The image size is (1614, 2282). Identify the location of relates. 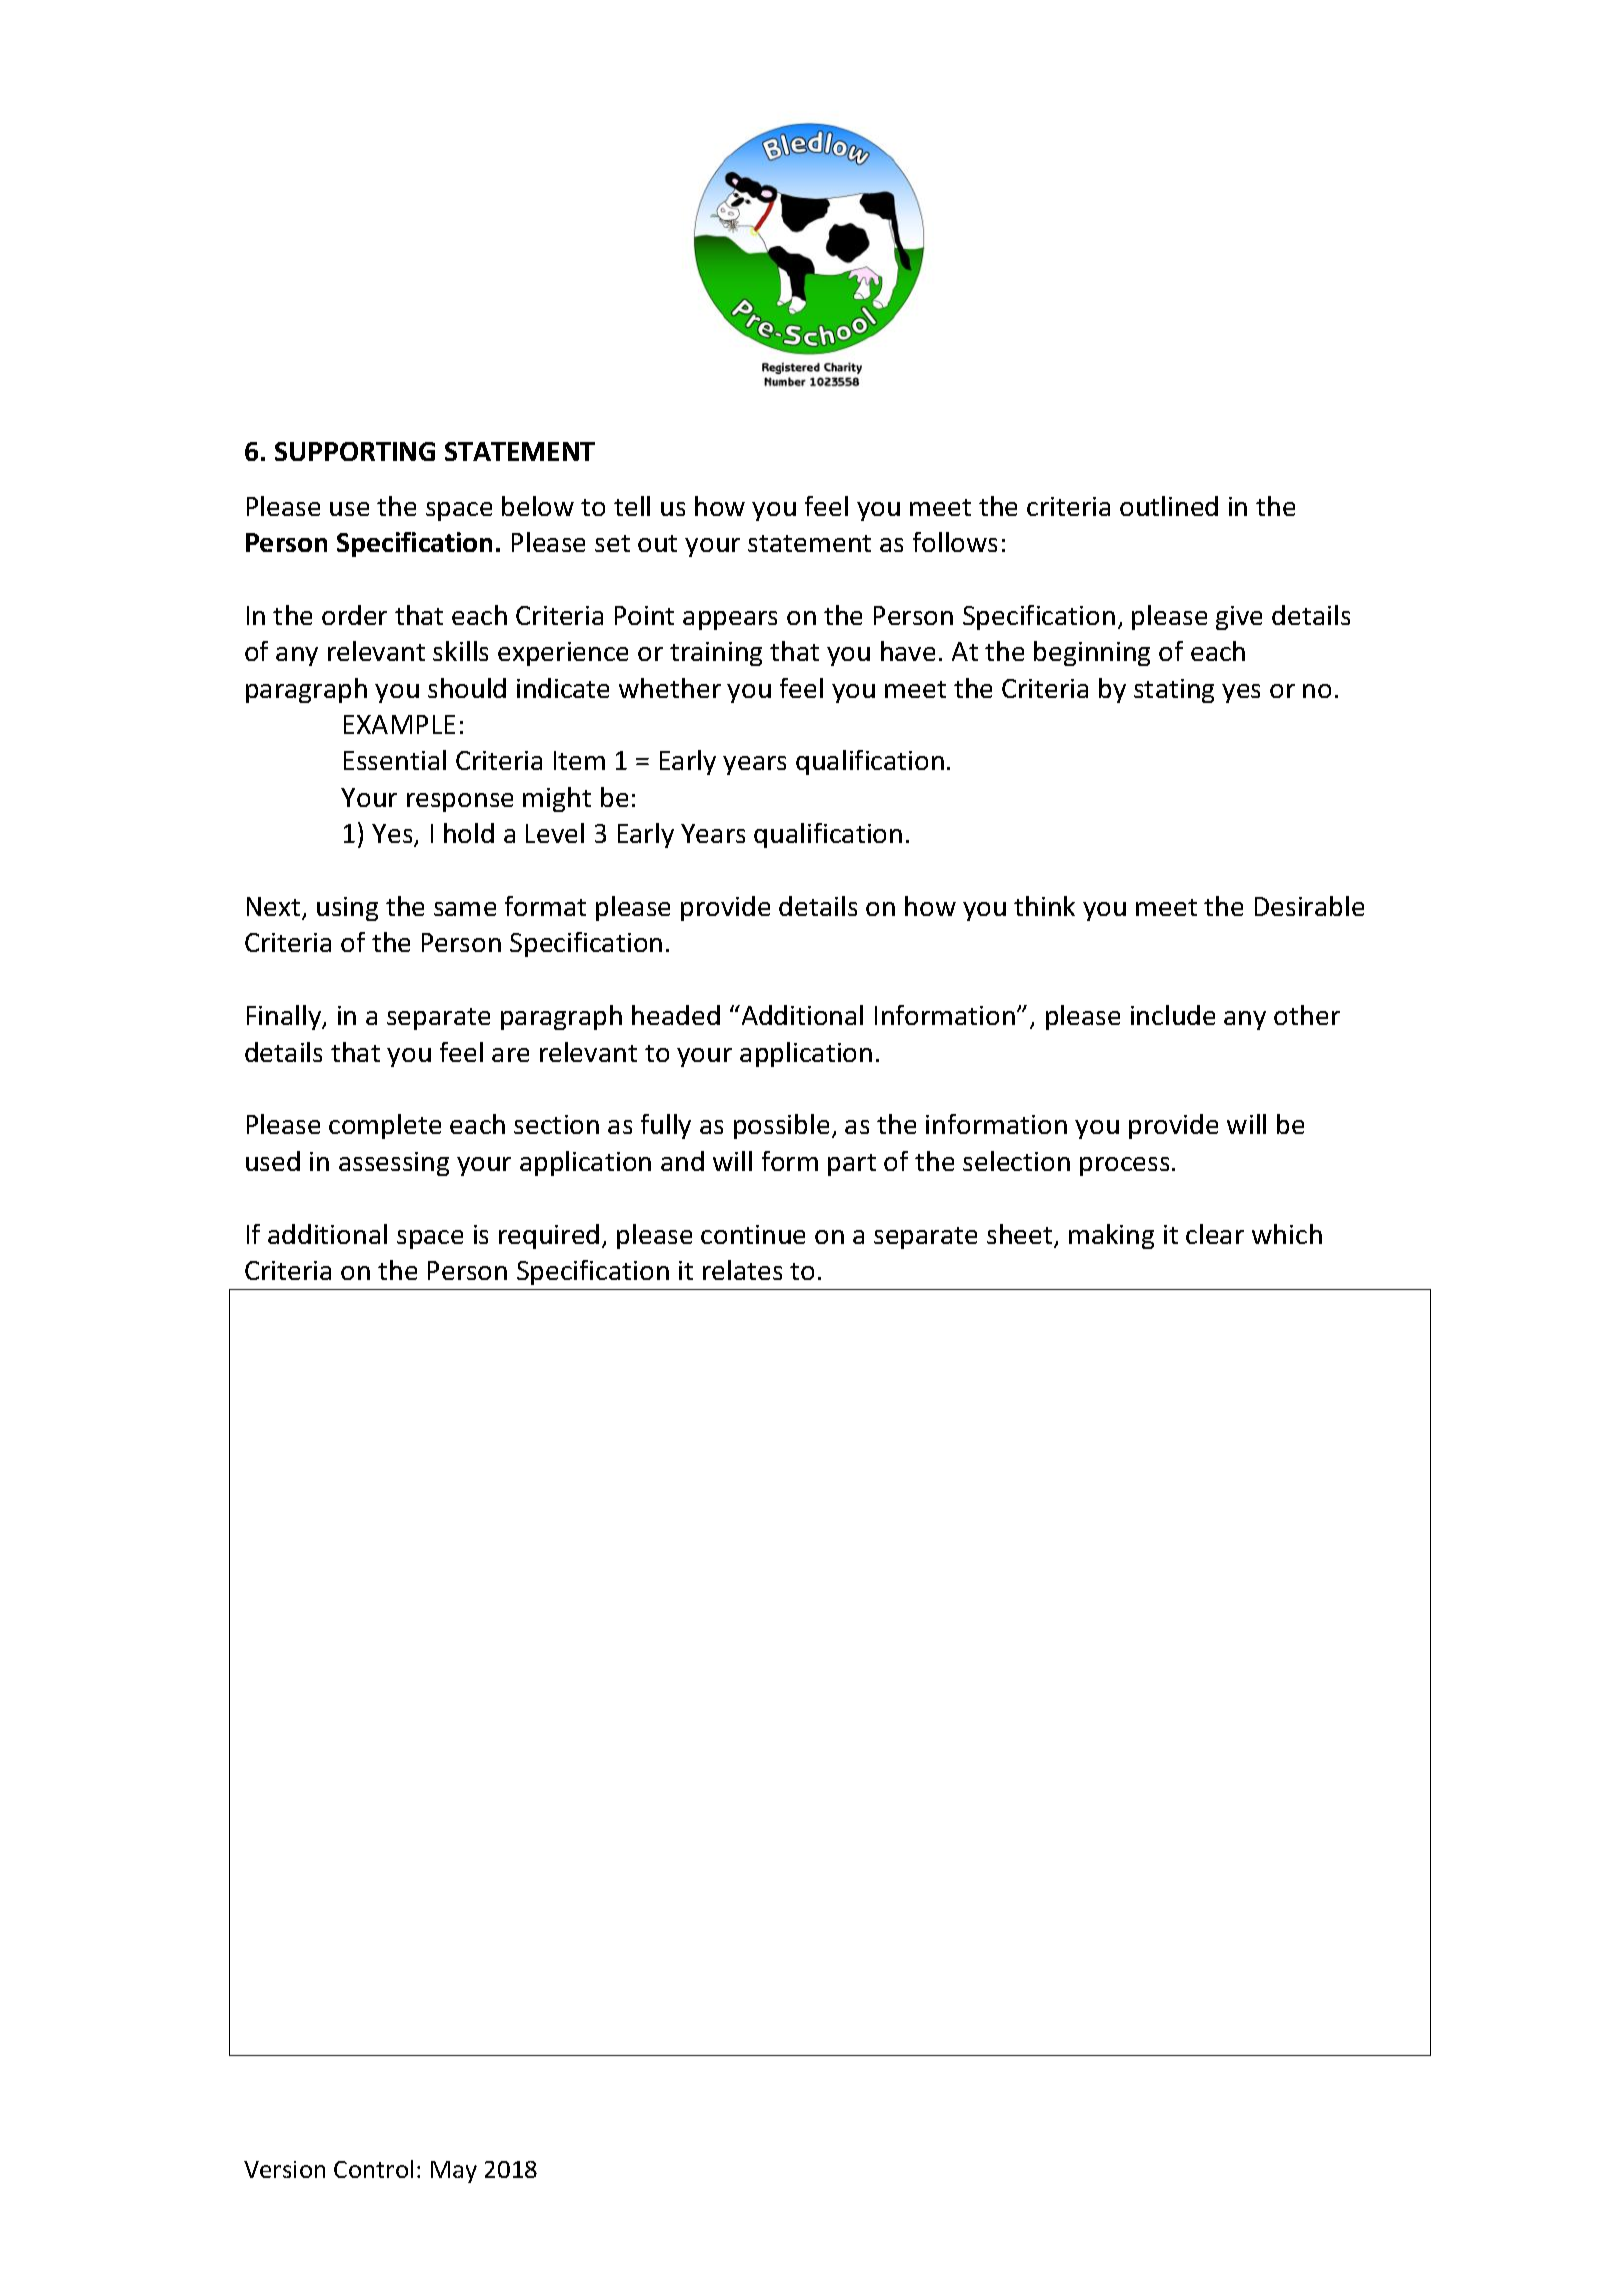
(742, 1270).
